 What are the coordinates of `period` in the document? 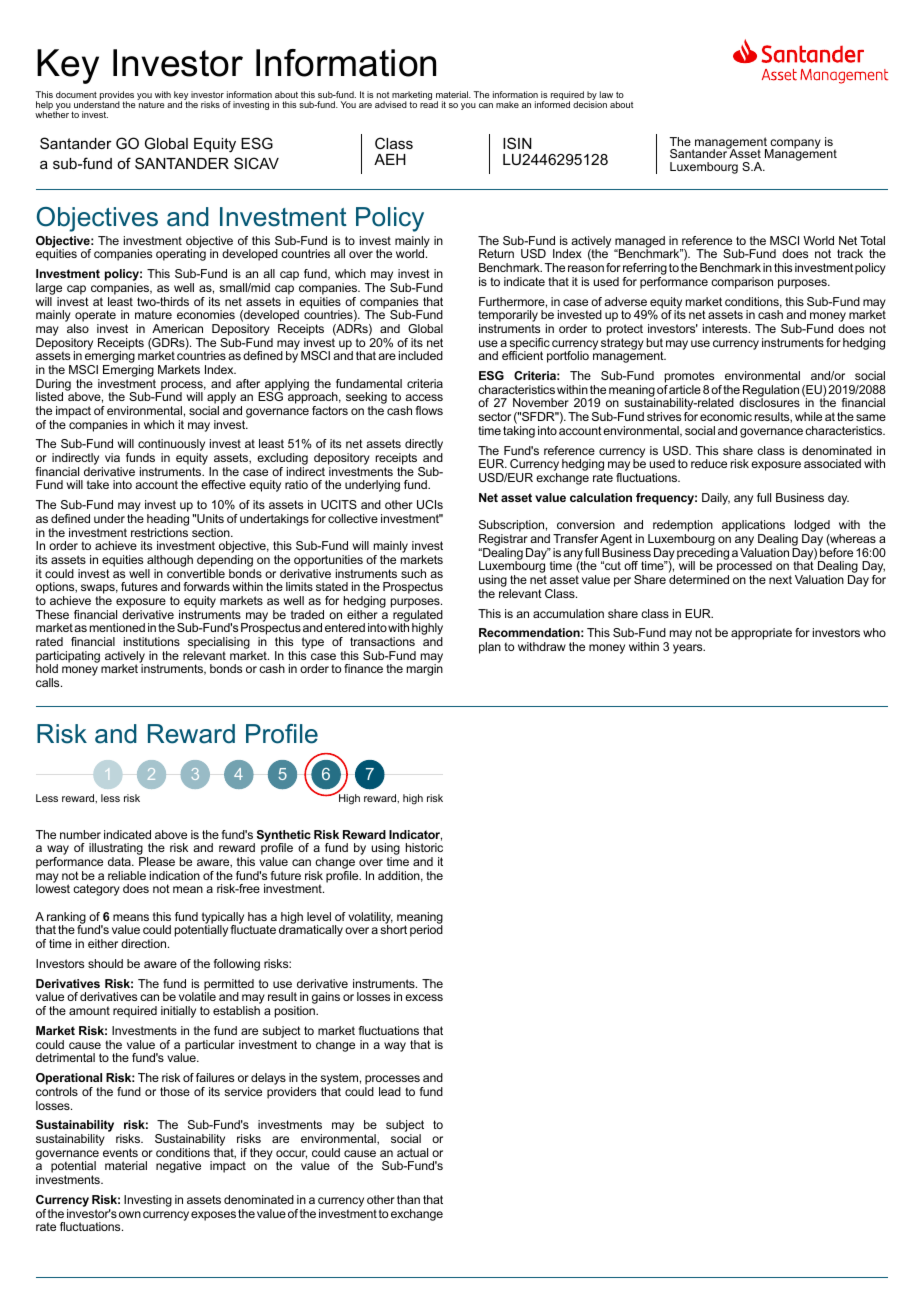 It's located at (426, 930).
